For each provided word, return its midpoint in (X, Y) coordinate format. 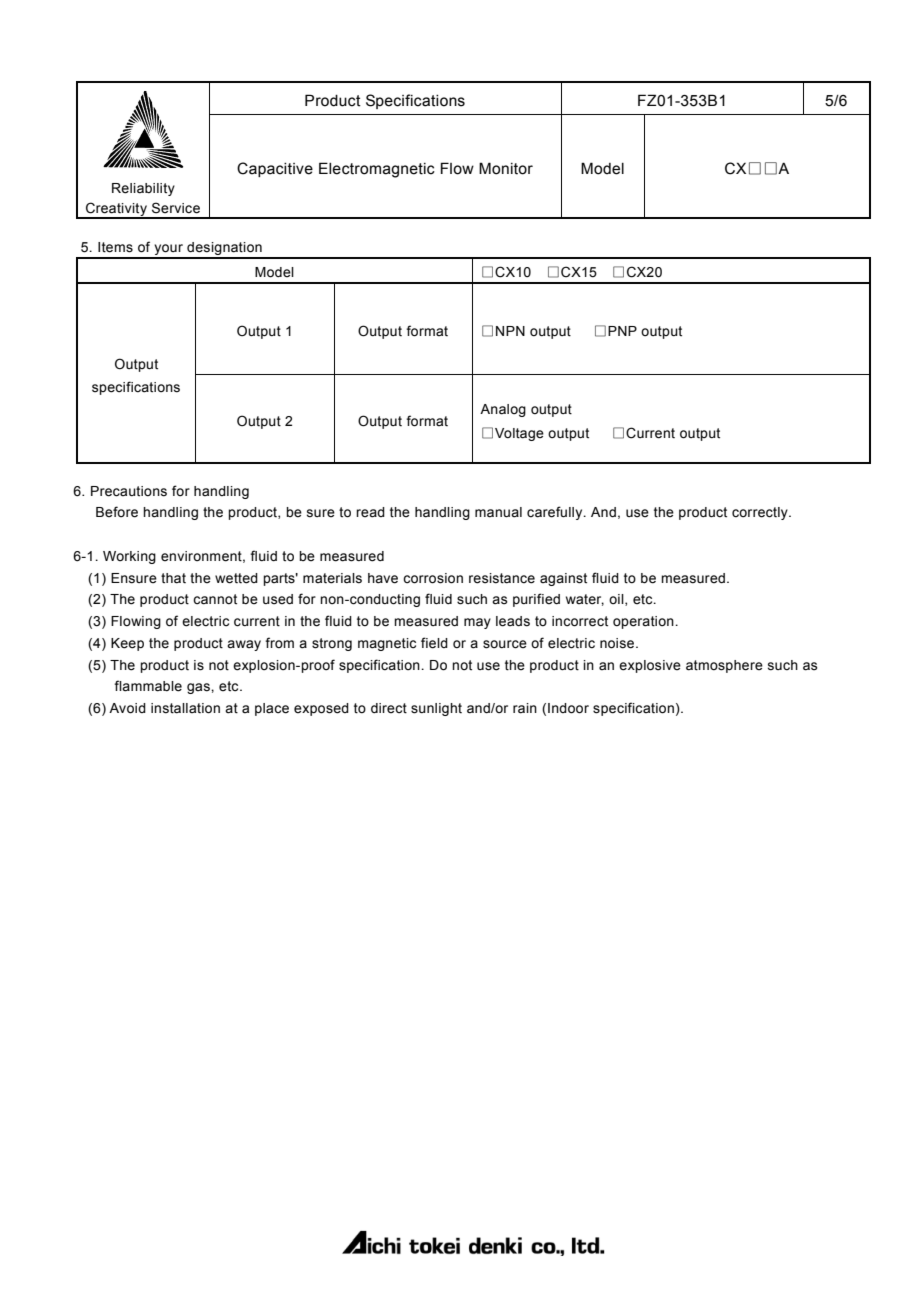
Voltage (519, 434)
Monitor (506, 168)
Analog (503, 410)
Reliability (143, 189)
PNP (622, 331)
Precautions (129, 491)
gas (199, 688)
